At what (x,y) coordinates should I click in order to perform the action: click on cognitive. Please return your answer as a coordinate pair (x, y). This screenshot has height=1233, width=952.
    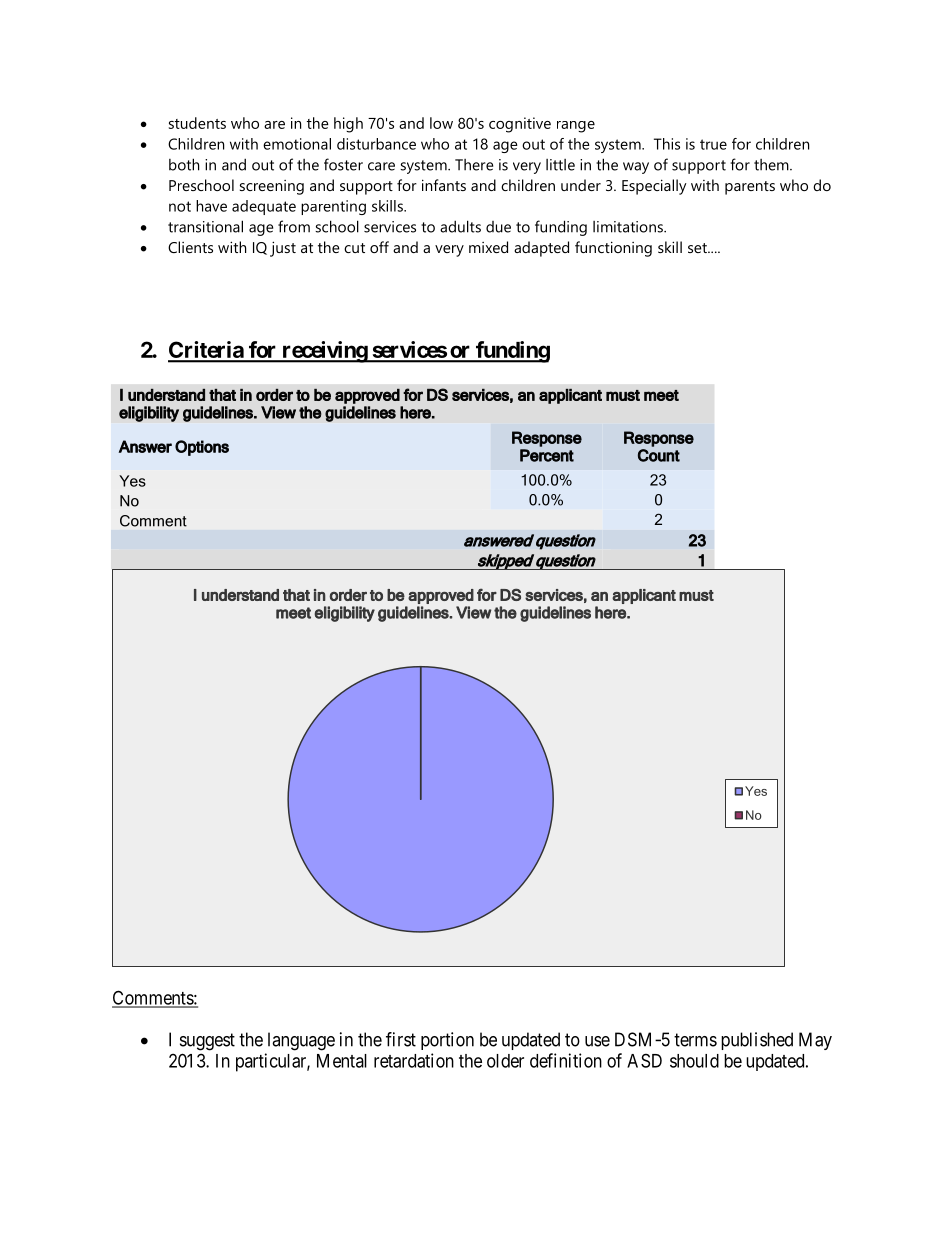
    Looking at the image, I should click on (520, 125).
